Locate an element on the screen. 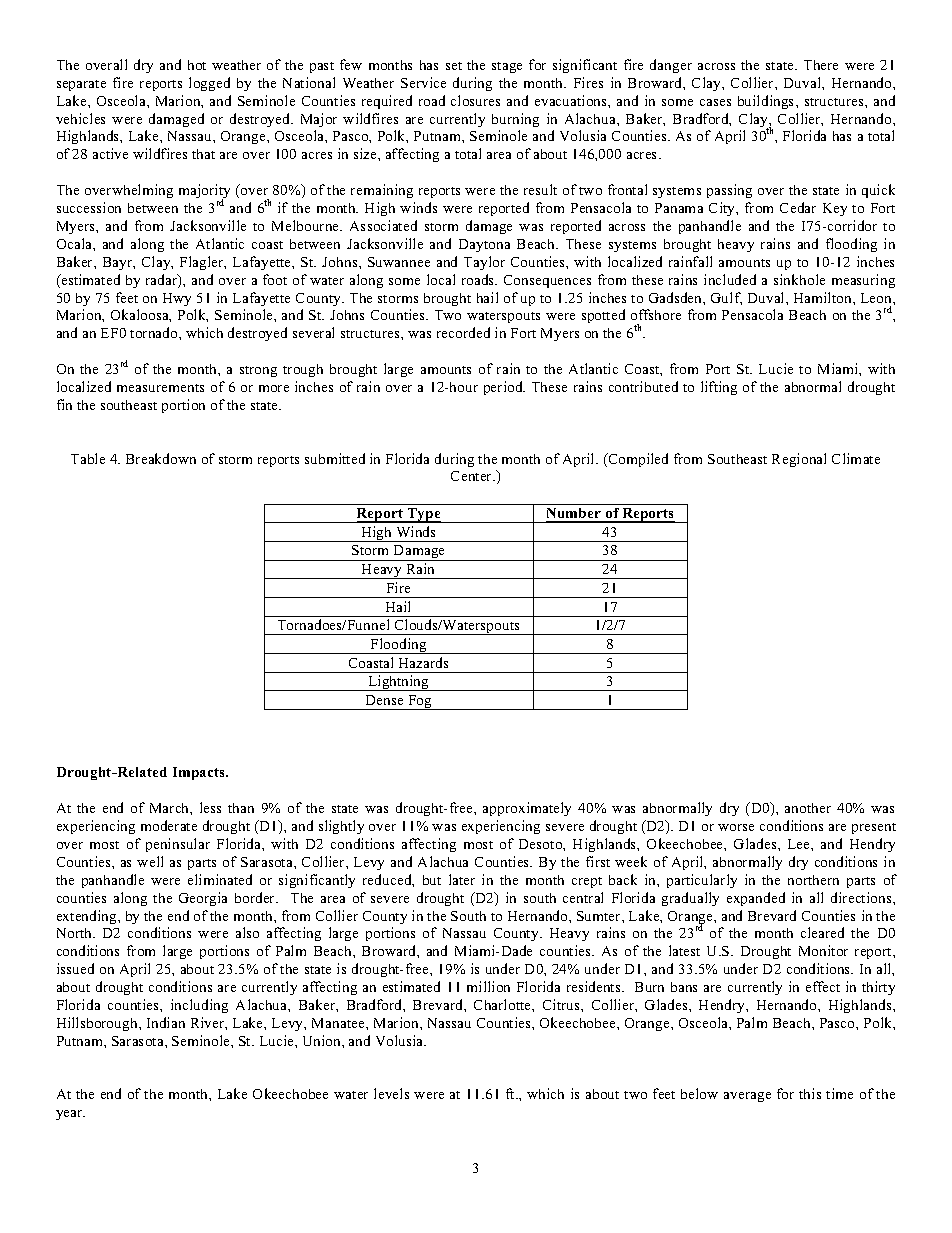 The image size is (952, 1233). logged is located at coordinates (209, 84).
